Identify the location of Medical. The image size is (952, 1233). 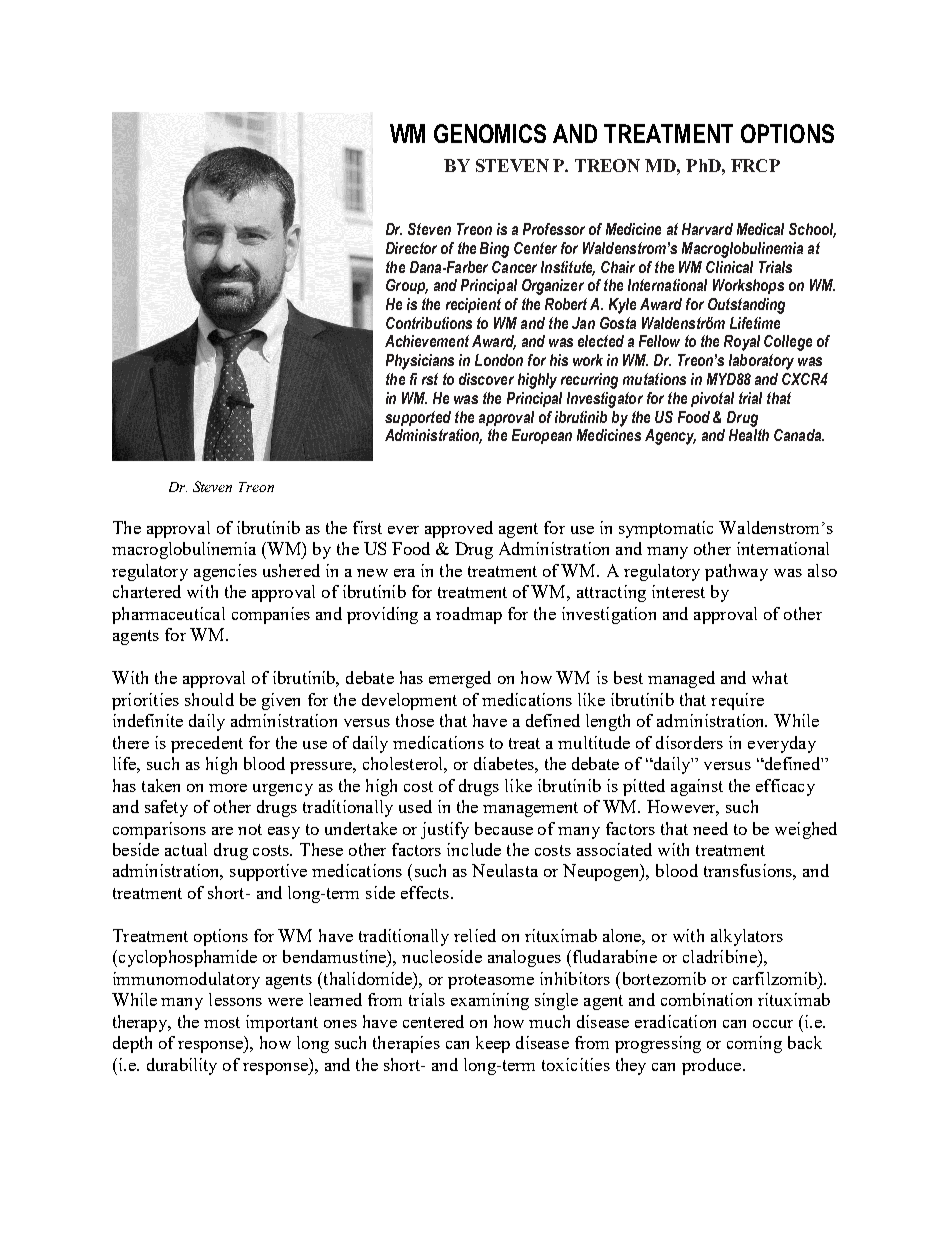
(760, 229).
